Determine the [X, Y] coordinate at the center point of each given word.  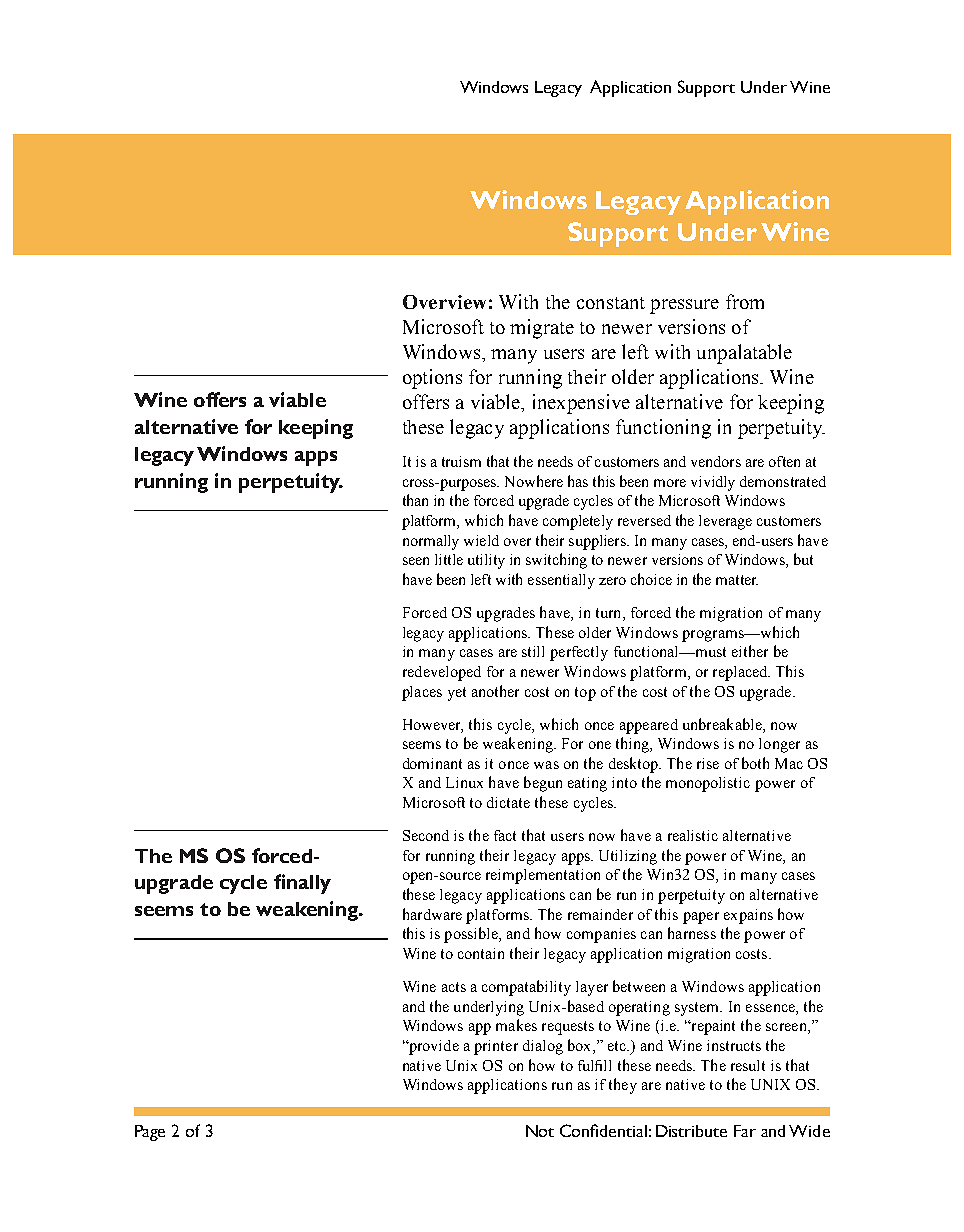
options [432, 379]
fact [505, 835]
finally [302, 884]
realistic [693, 835]
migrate [542, 329]
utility [486, 561]
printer [496, 1047]
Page [150, 1133]
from [745, 301]
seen [416, 561]
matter [737, 580]
